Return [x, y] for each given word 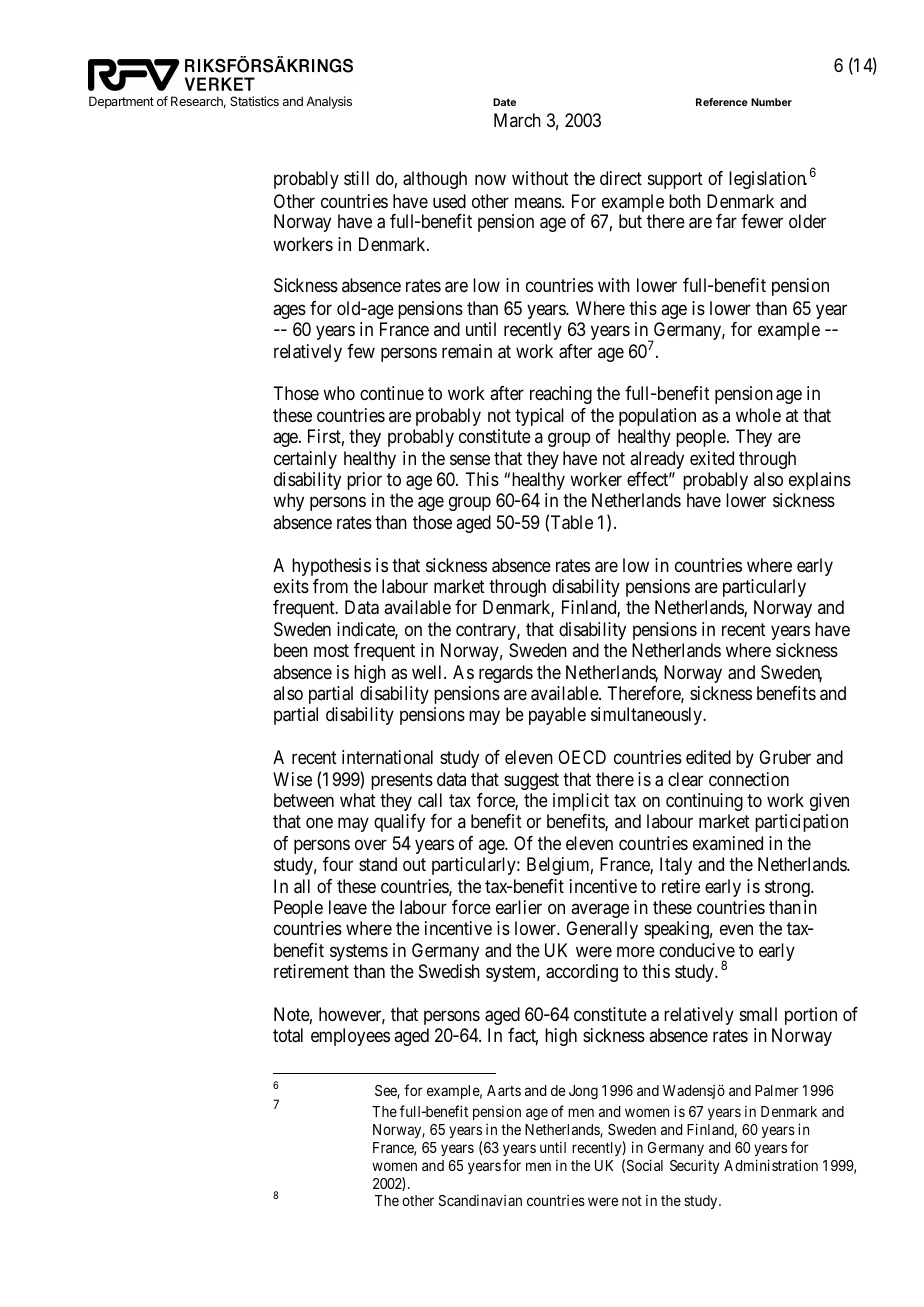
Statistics [254, 101]
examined [728, 843]
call [430, 800]
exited [712, 458]
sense [470, 459]
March [517, 120]
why [288, 502]
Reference [722, 102]
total [288, 1035]
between [304, 800]
